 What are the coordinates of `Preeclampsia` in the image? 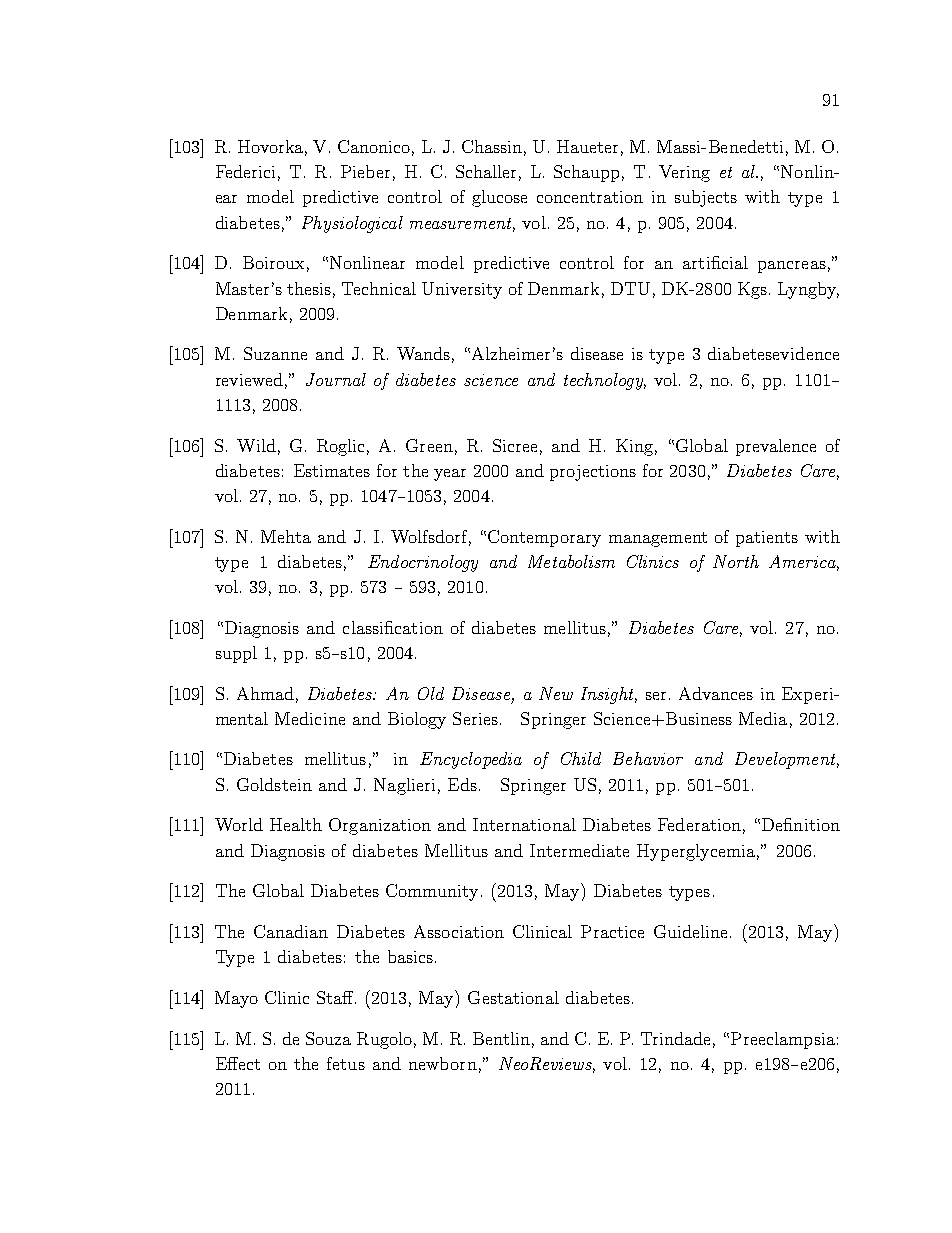 It's located at (783, 1040).
